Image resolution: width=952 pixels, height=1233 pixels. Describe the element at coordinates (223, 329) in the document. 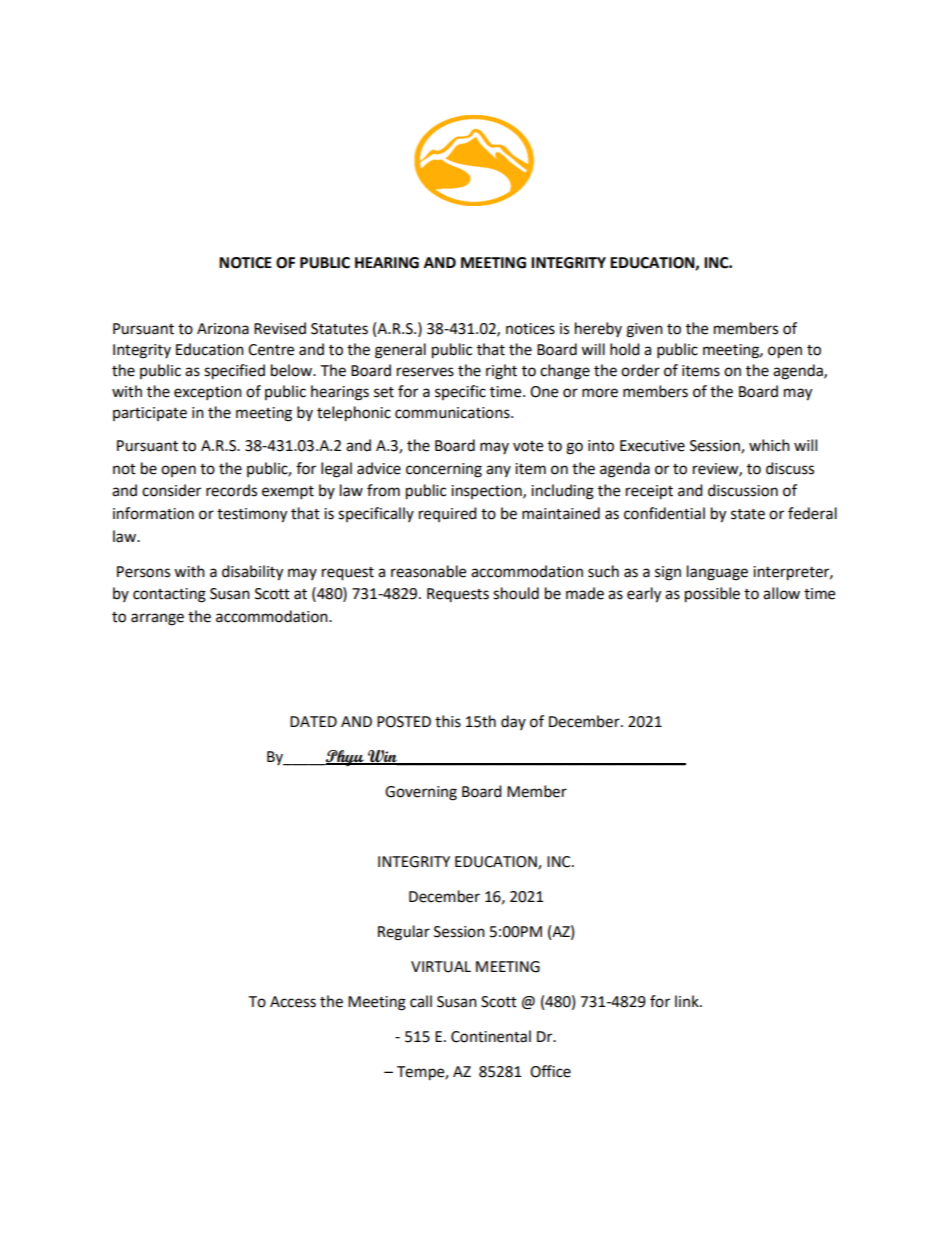

I see `Arizona` at that location.
